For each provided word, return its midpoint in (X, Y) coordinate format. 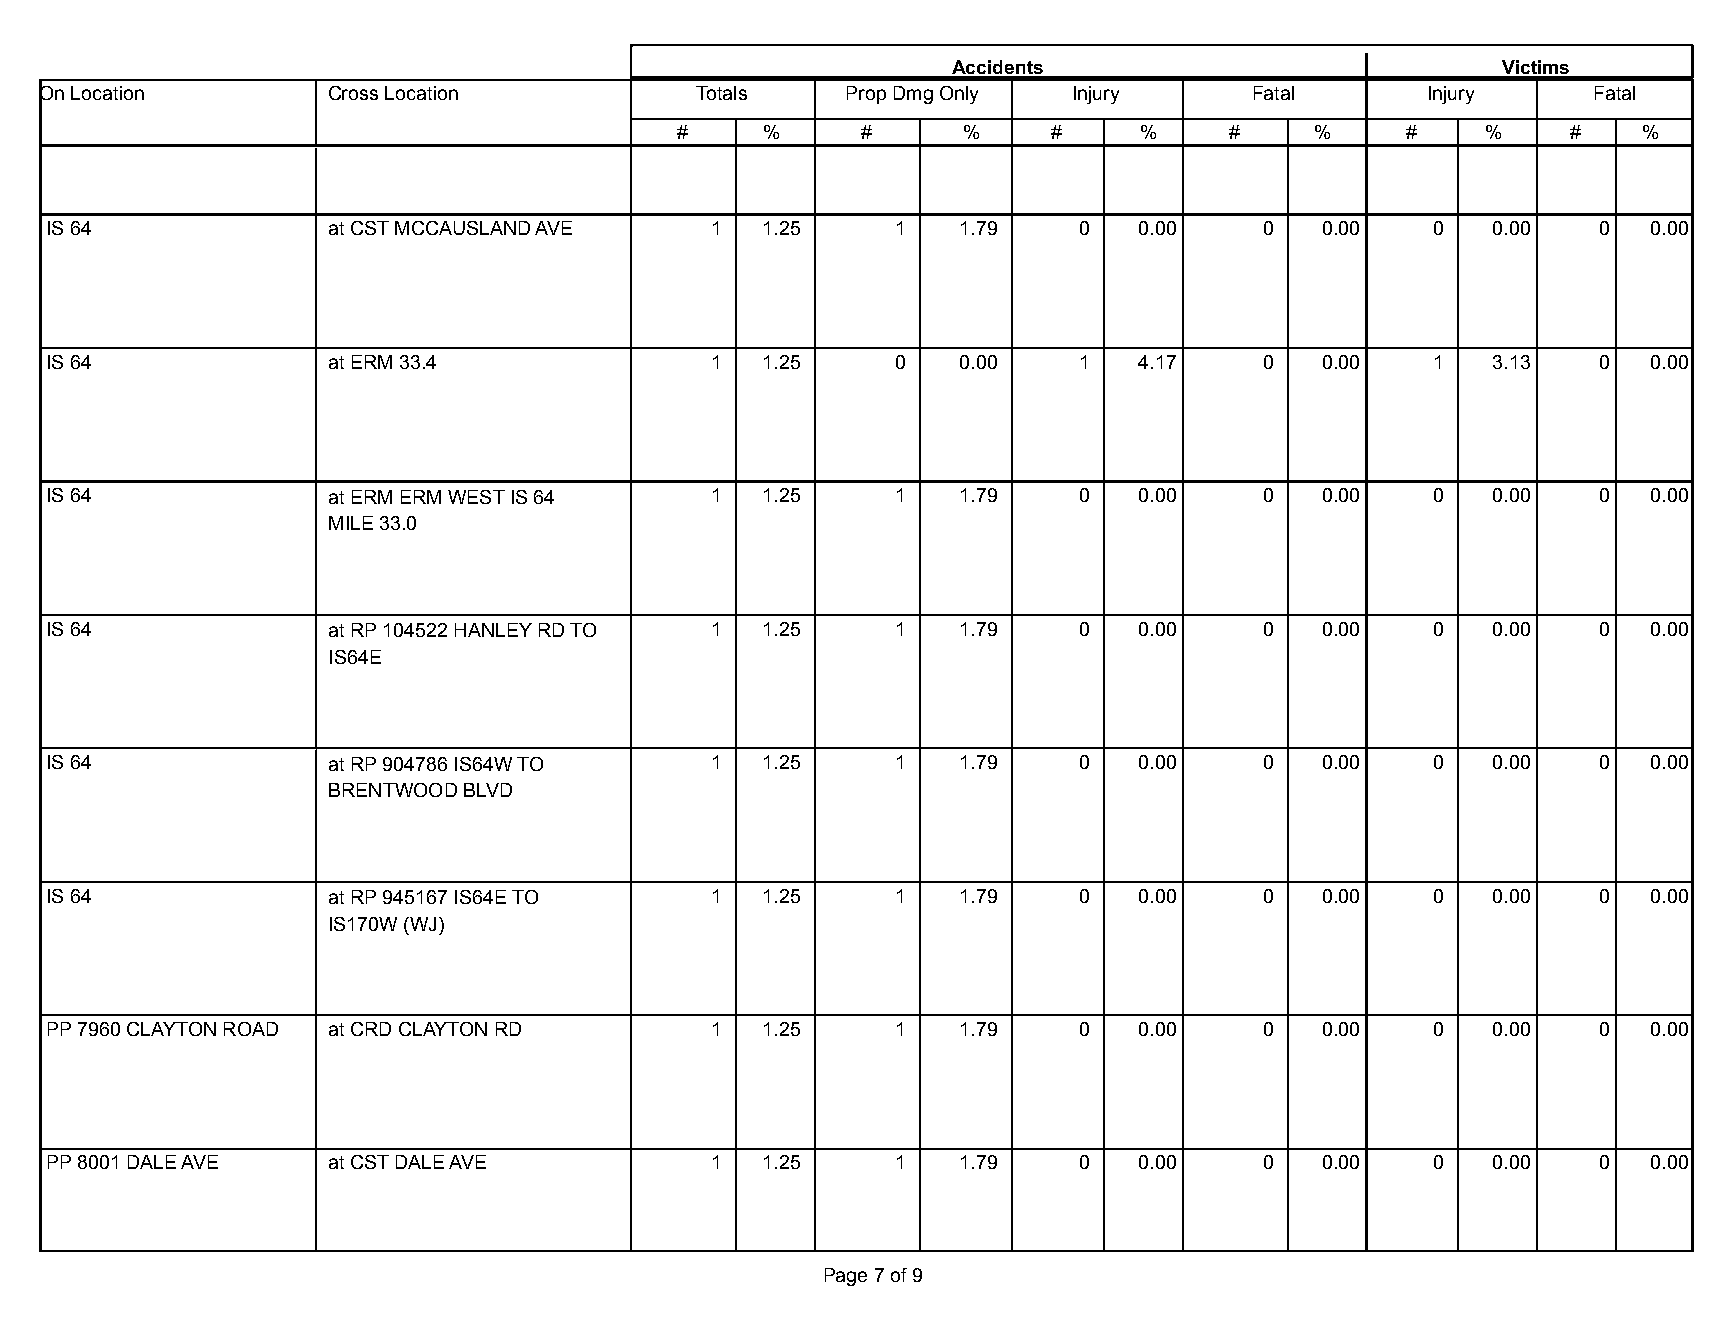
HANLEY (493, 630)
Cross (353, 93)
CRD (371, 1029)
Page (846, 1277)
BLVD (488, 790)
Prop (866, 95)
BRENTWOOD (393, 790)
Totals (721, 93)
